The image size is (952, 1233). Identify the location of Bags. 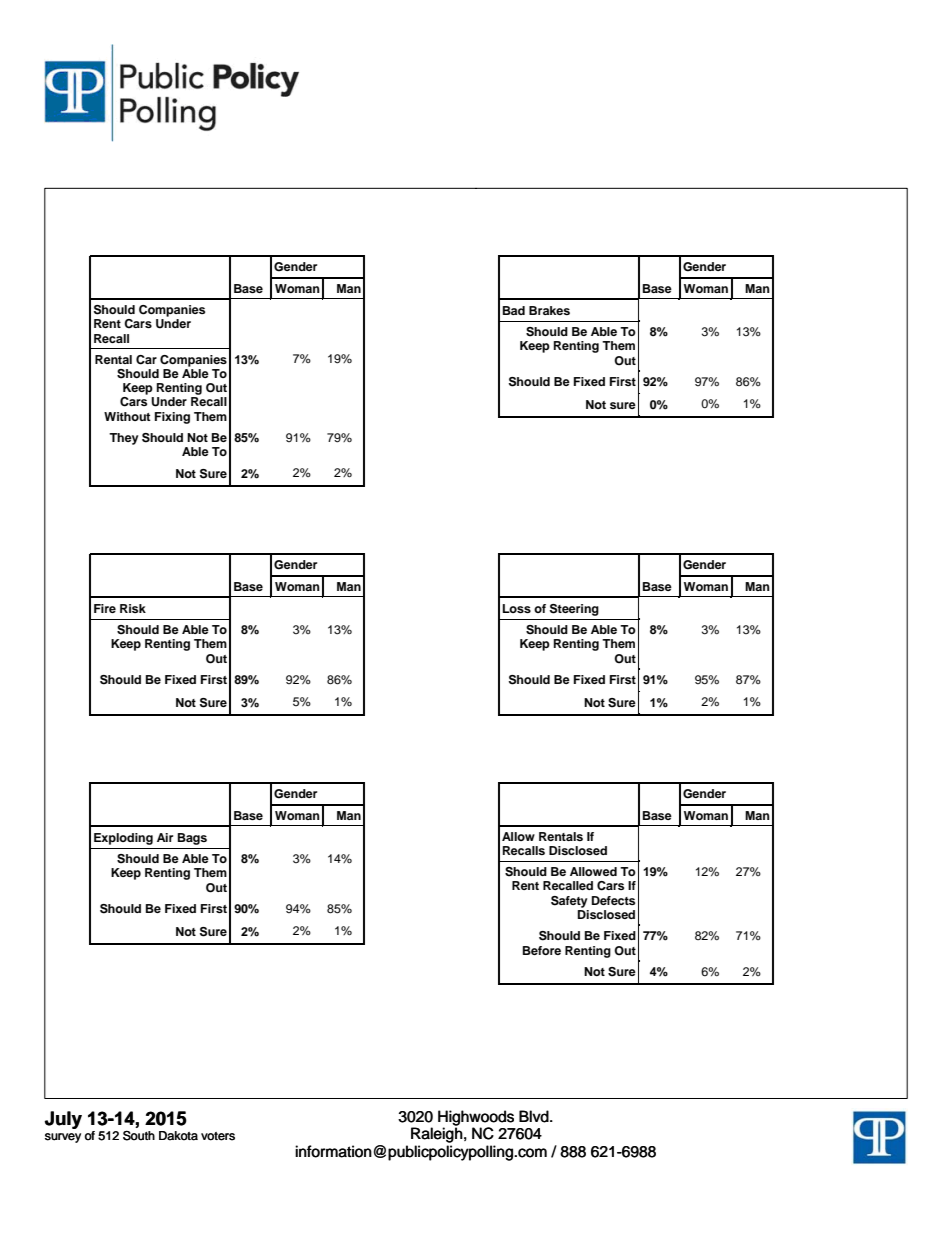
(192, 839).
